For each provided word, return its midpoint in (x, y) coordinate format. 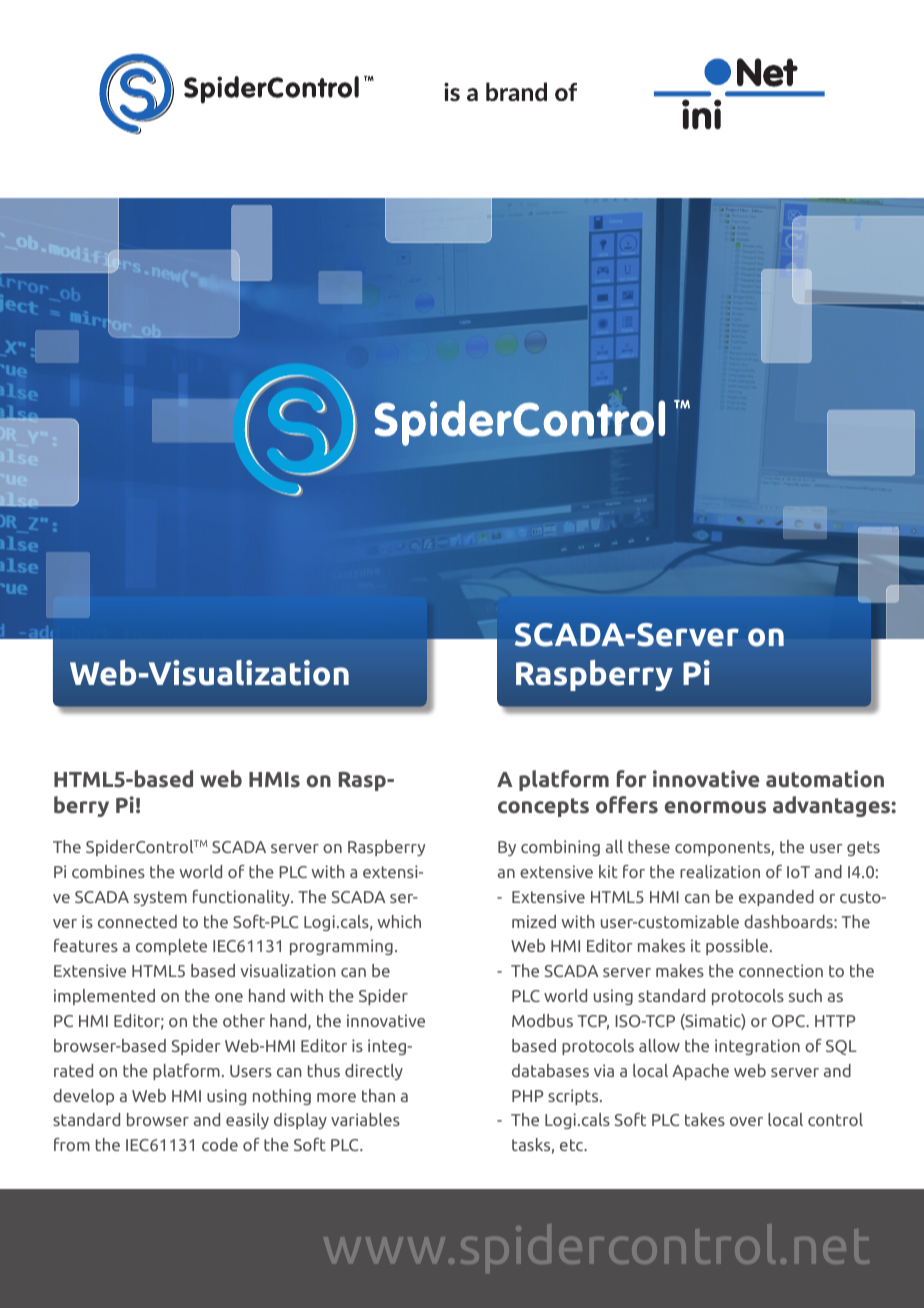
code (220, 1144)
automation (825, 779)
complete (171, 947)
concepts (543, 807)
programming (341, 947)
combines (108, 871)
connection (781, 970)
